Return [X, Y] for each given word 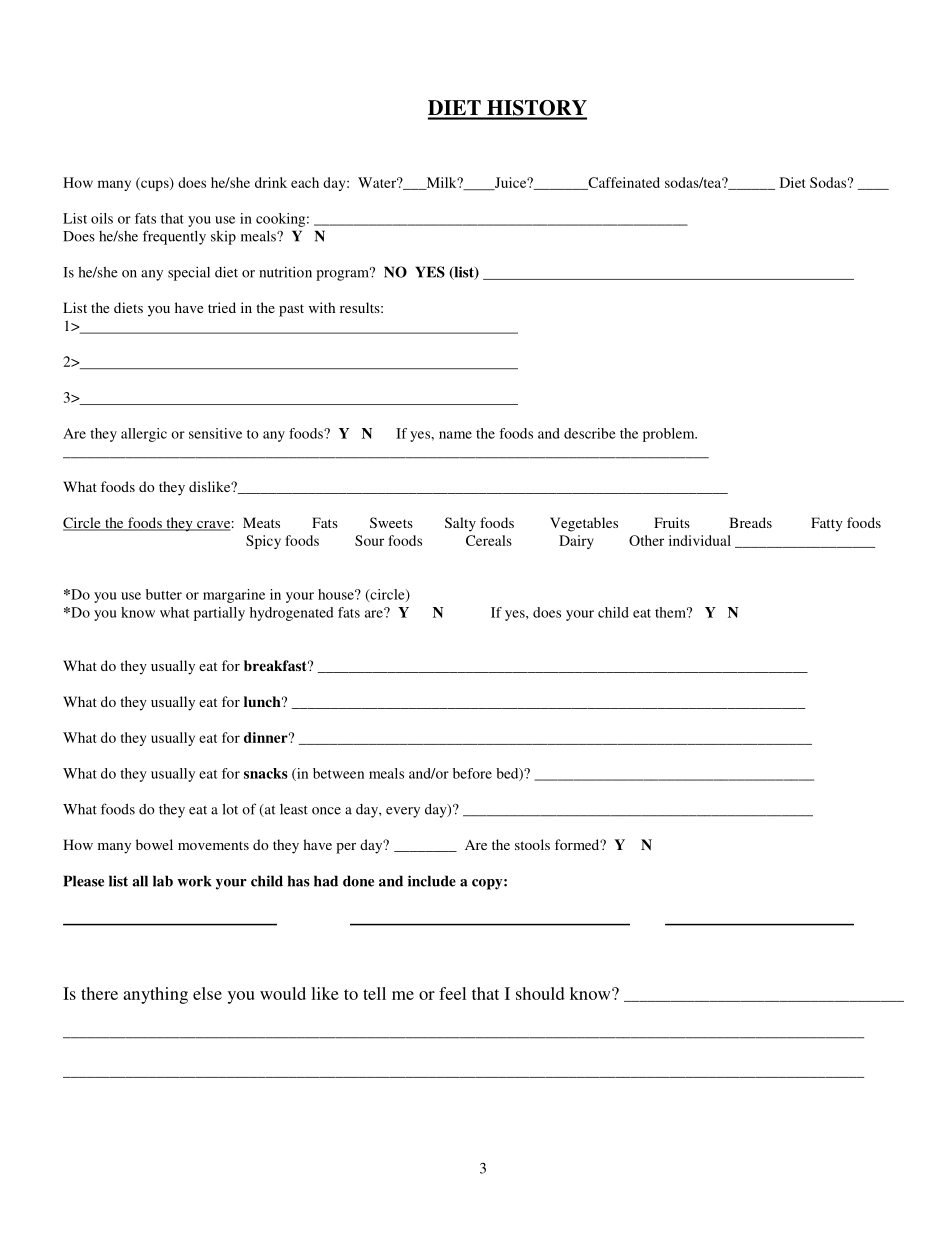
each [305, 182]
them [672, 612]
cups [155, 184]
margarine [234, 596]
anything [155, 995]
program [344, 274]
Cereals [489, 540]
